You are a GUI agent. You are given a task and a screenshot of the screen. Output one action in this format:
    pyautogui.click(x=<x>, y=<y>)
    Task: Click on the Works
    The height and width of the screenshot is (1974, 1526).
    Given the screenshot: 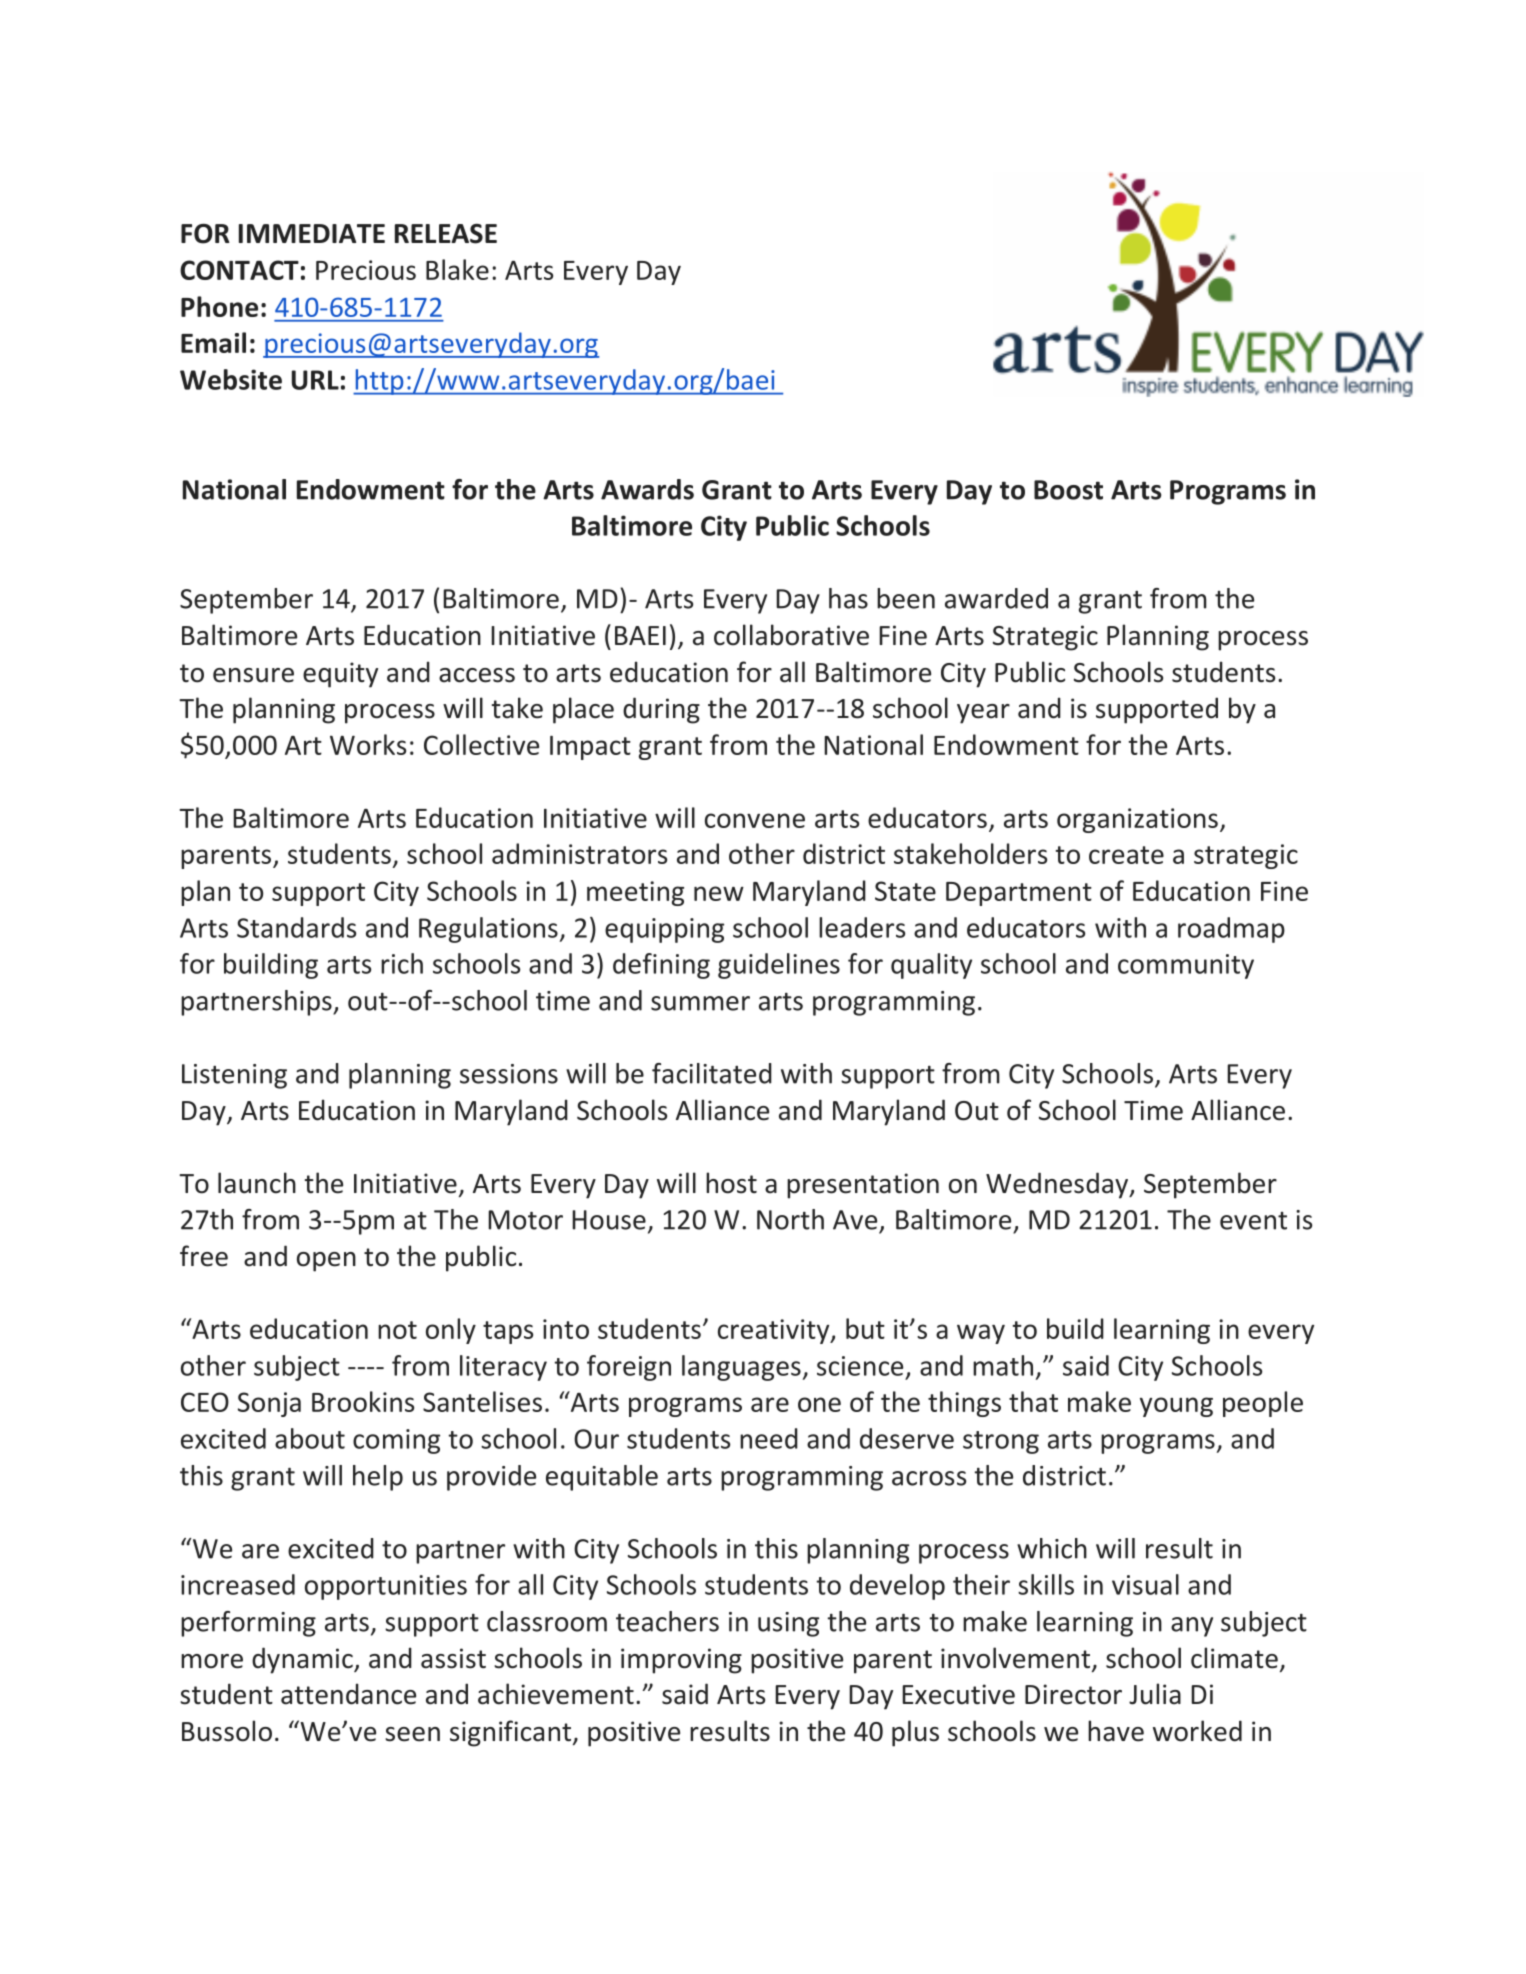 What is the action you would take?
    pyautogui.click(x=368, y=744)
